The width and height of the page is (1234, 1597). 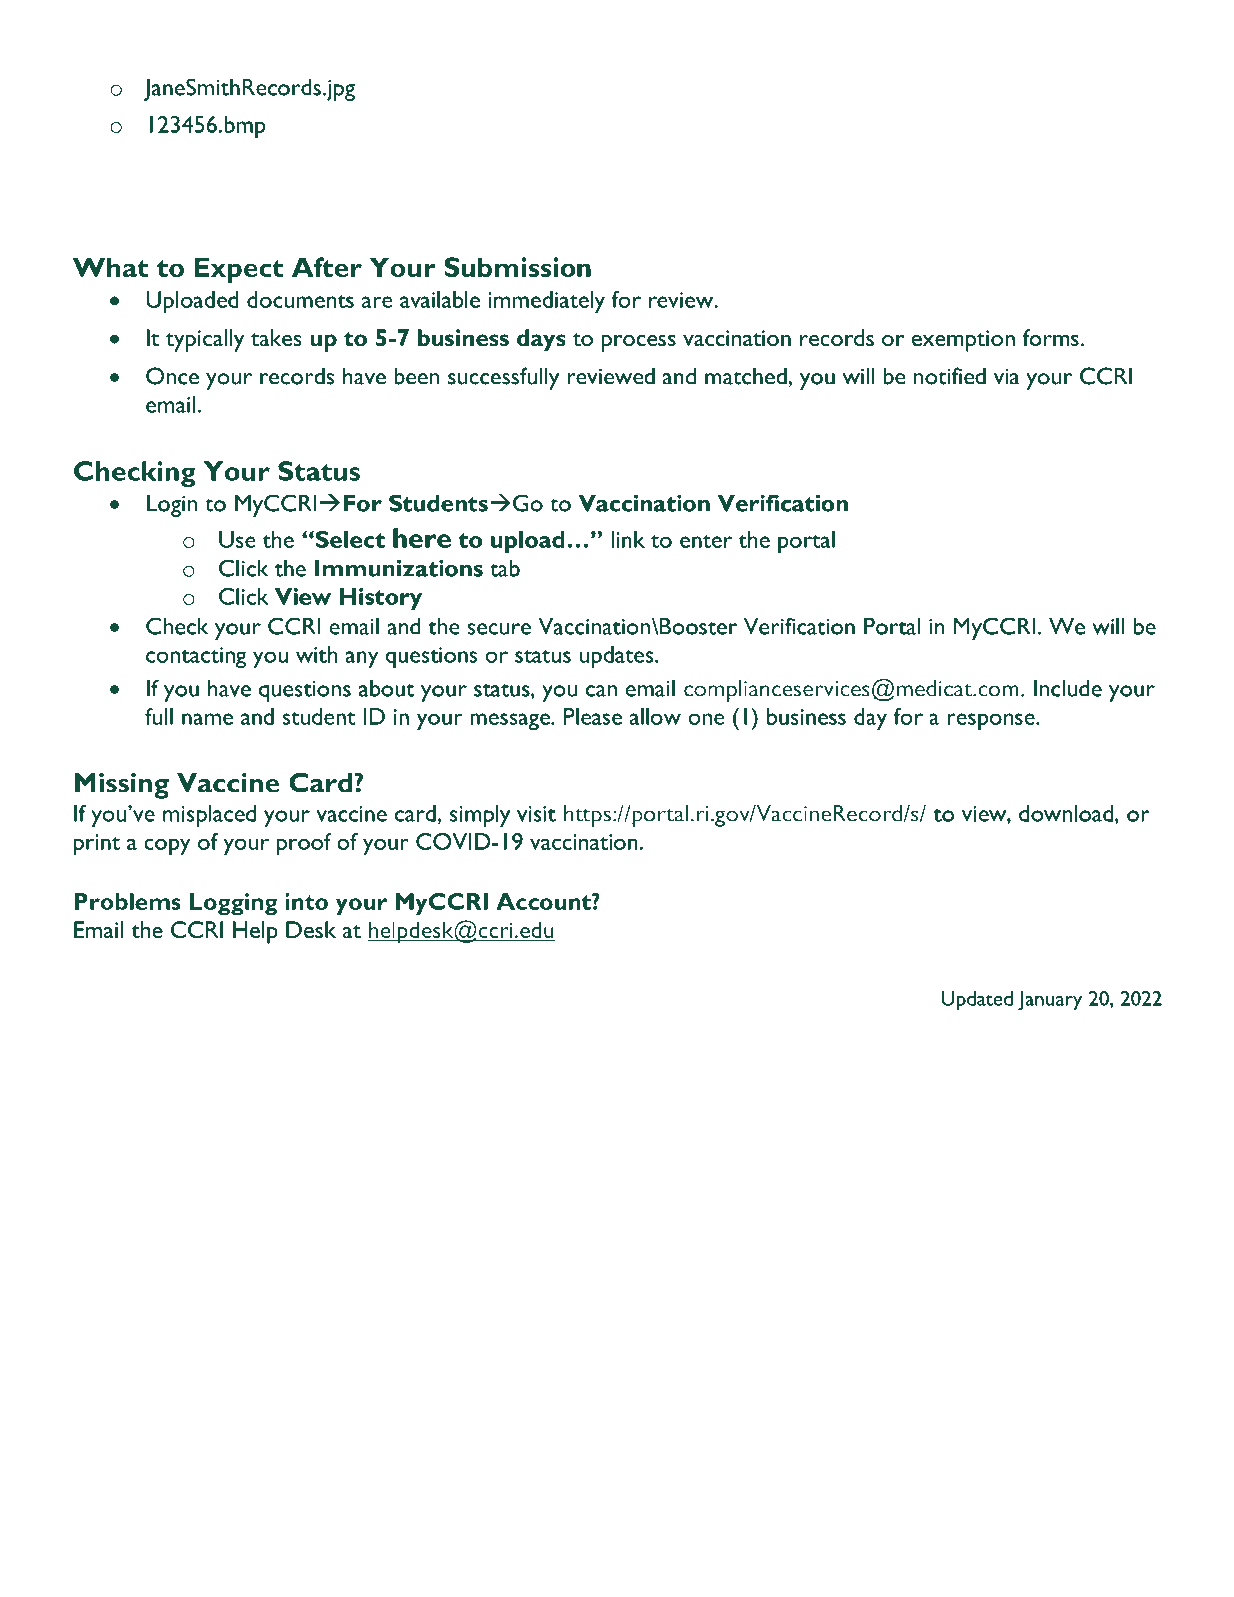 I want to click on link, so click(x=628, y=539).
